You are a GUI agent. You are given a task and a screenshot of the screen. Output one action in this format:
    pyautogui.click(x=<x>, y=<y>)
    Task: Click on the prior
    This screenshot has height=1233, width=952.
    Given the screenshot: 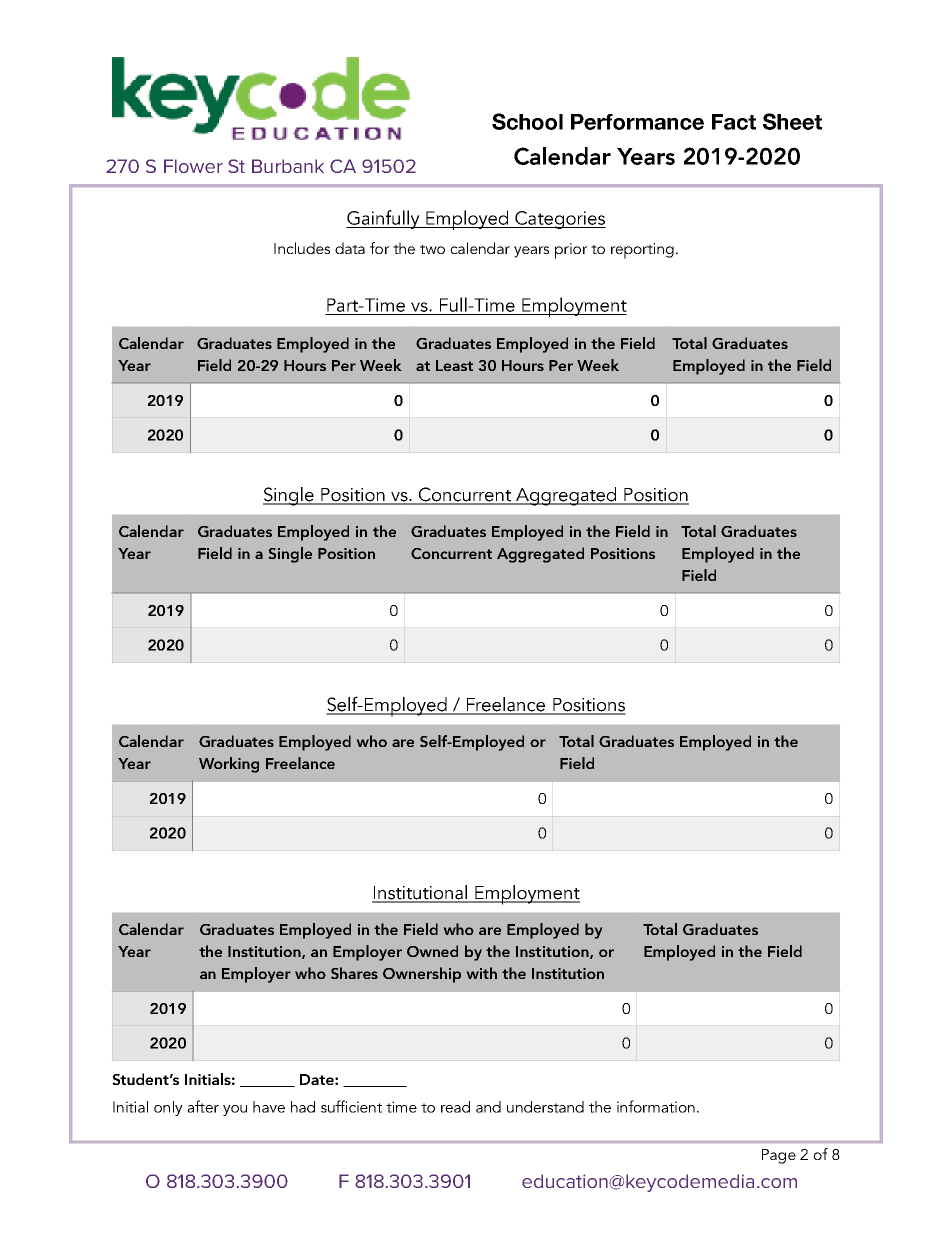 What is the action you would take?
    pyautogui.click(x=571, y=251)
